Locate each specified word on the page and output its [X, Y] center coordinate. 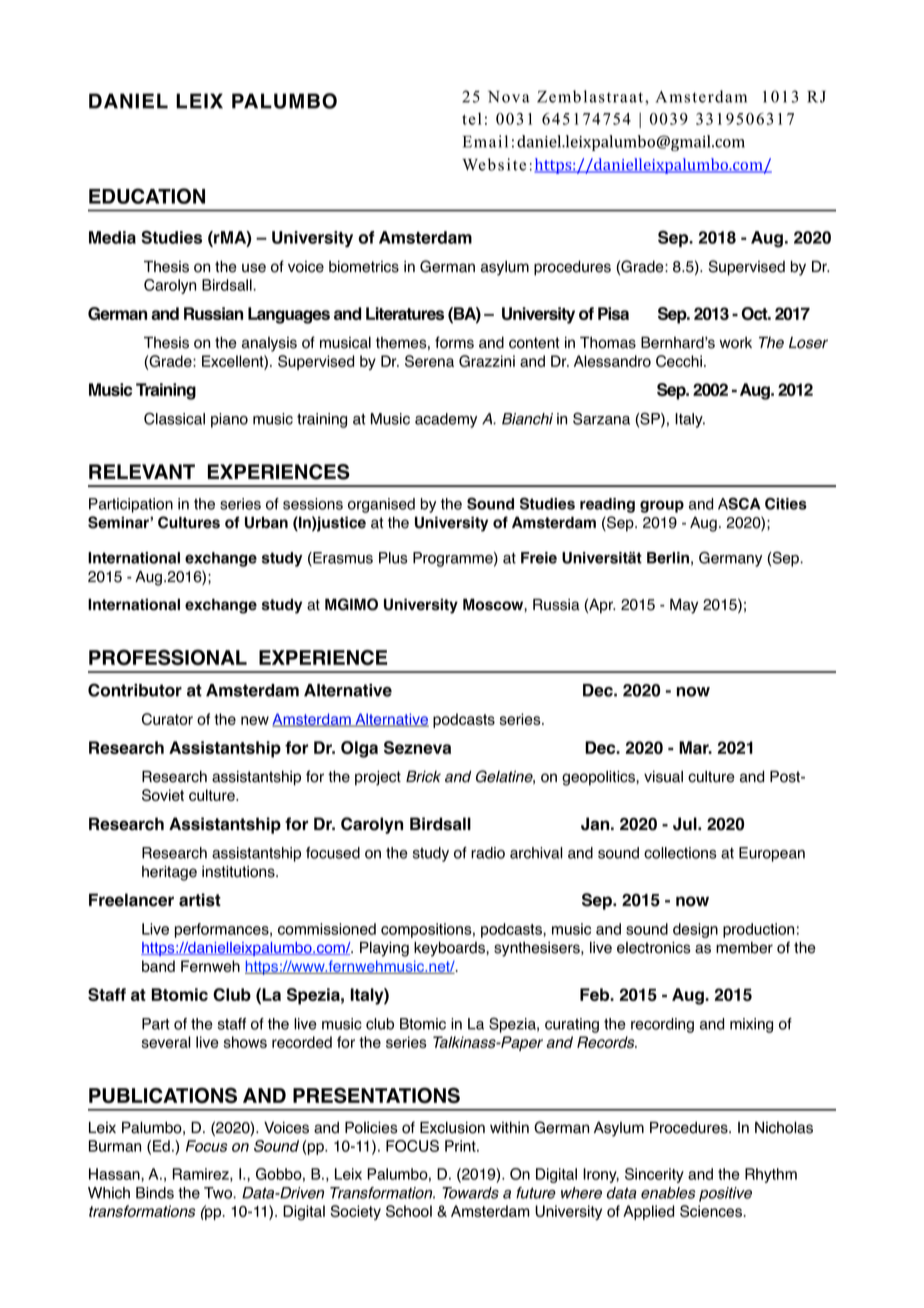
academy [446, 420]
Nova [509, 97]
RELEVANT [142, 471]
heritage [169, 873]
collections [680, 853]
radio [488, 853]
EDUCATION [147, 196]
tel [472, 118]
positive [725, 1194]
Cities [786, 504]
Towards [470, 1193]
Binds [155, 1193]
